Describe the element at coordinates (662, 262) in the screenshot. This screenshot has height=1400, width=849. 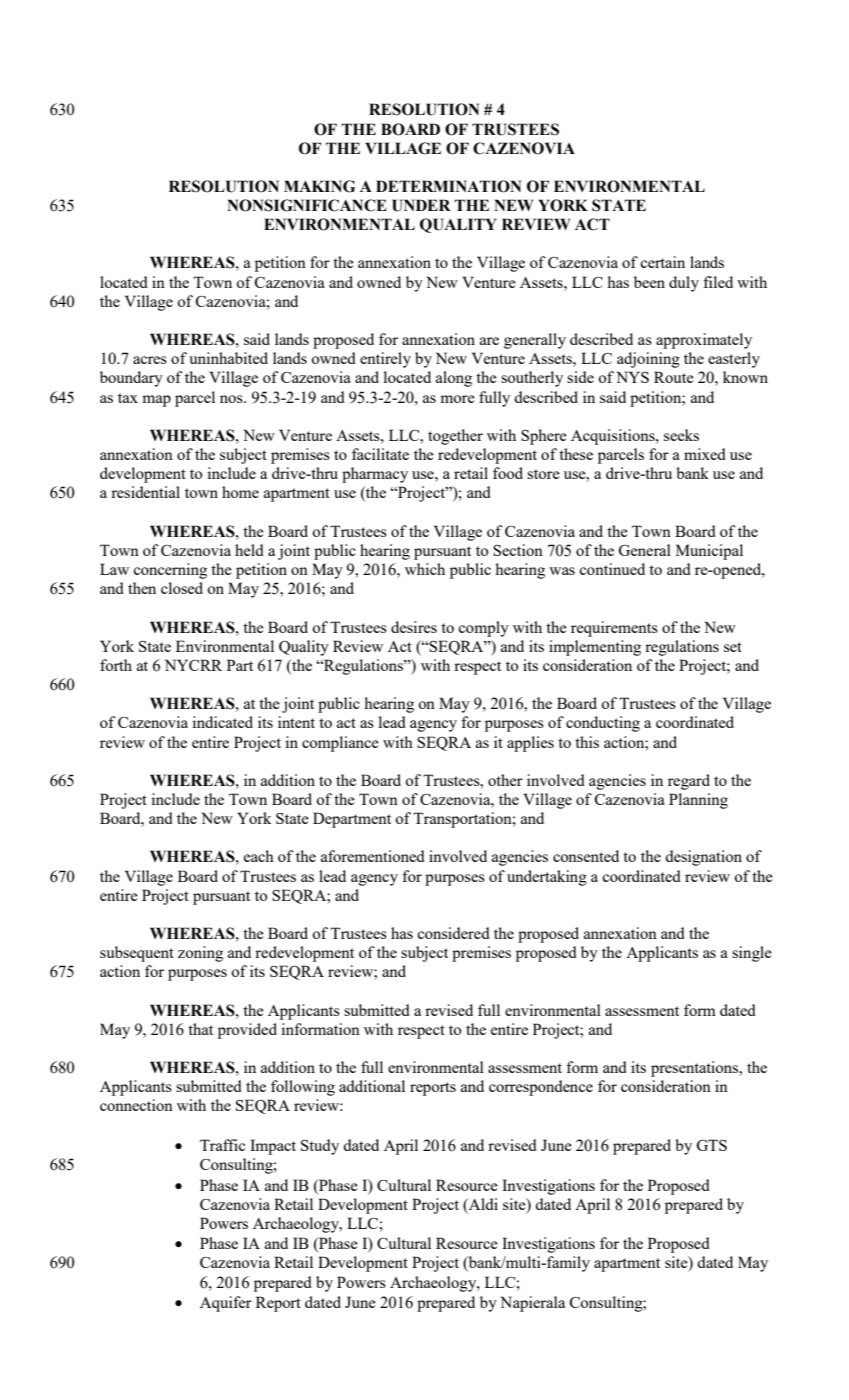
I see `certain` at that location.
